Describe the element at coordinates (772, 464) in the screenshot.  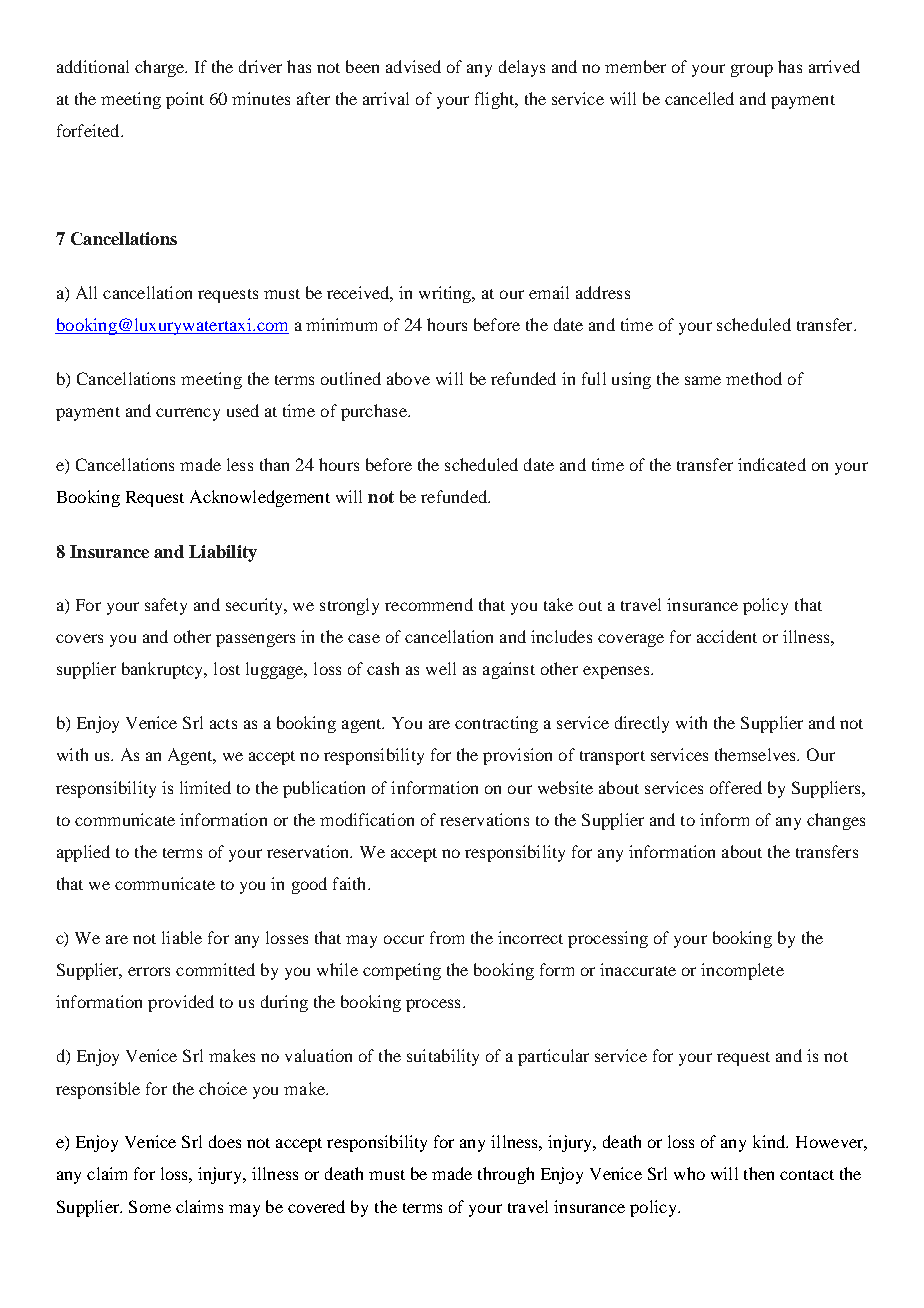
I see `indicated` at that location.
